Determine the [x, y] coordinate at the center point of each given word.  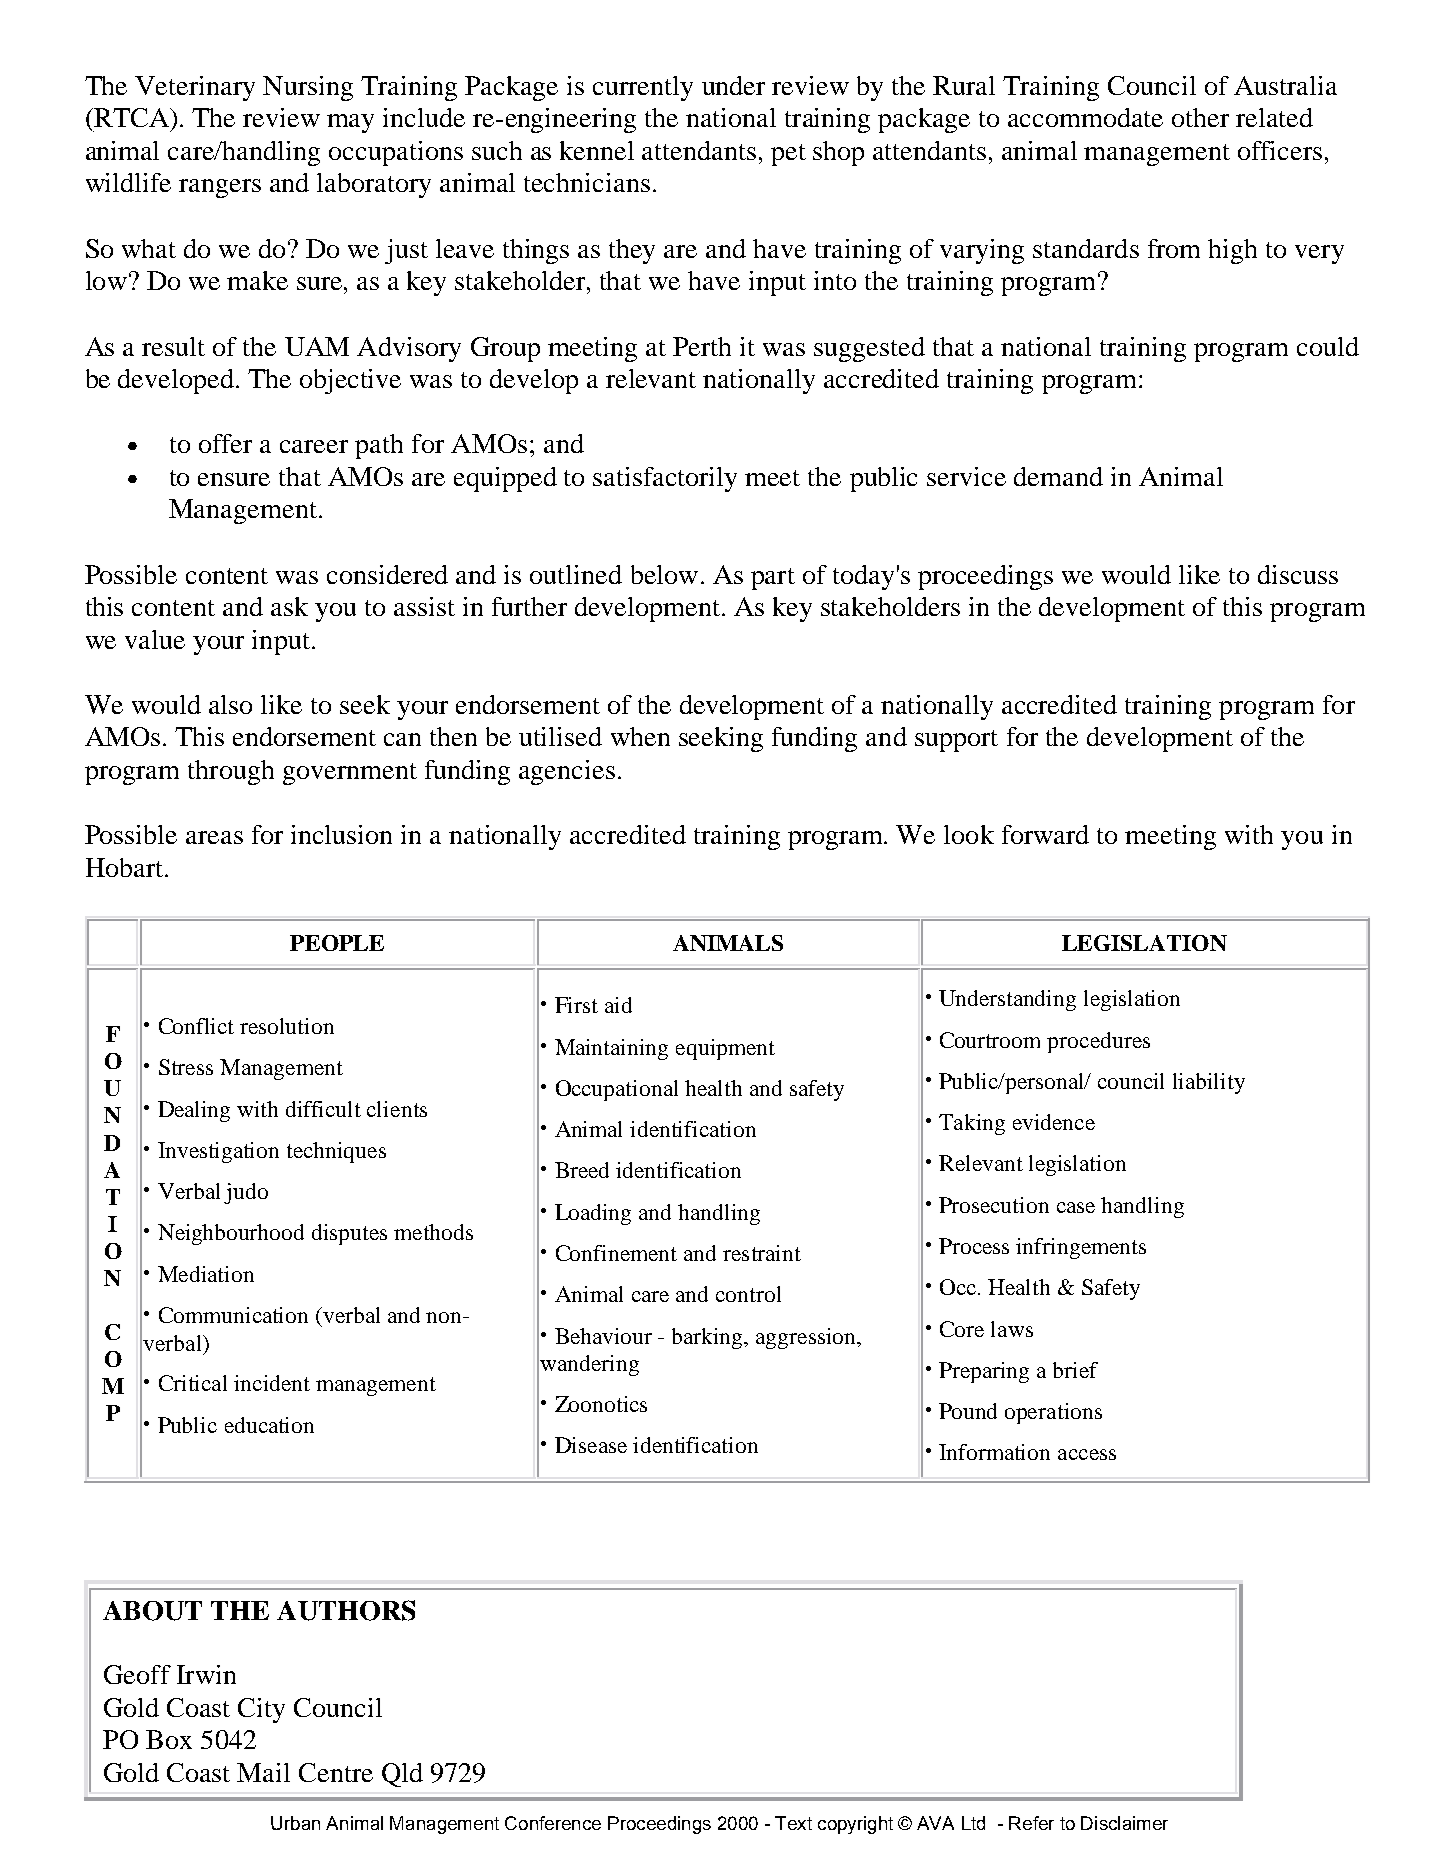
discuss [1298, 574]
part [773, 579]
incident [272, 1383]
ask [289, 606]
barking [709, 1338]
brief [1075, 1370]
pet [788, 155]
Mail [263, 1772]
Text [793, 1823]
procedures [1098, 1042]
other [1200, 117]
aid [618, 1005]
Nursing [308, 88]
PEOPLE [337, 943]
